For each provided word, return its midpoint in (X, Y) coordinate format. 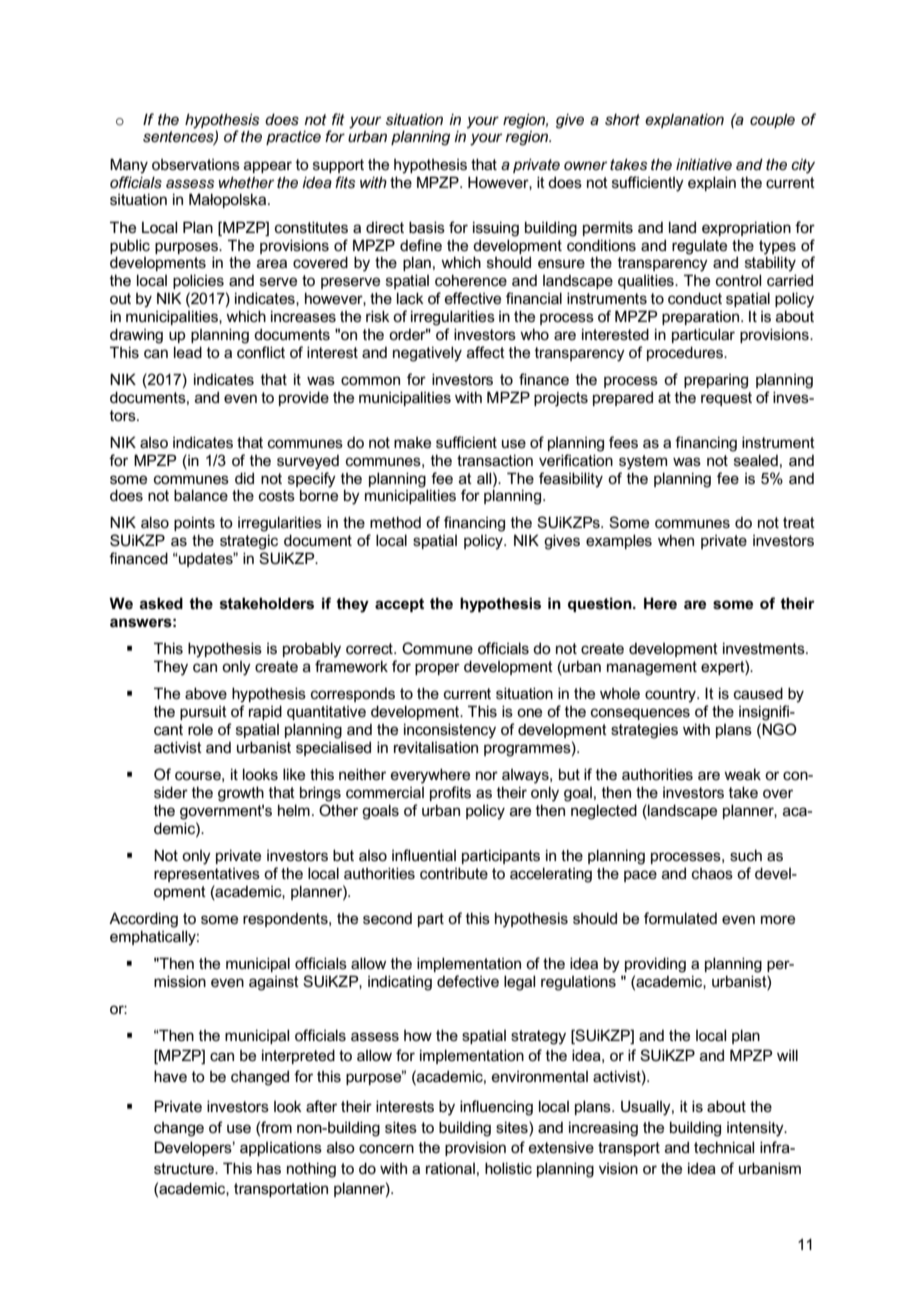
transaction (495, 460)
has (269, 1168)
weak (742, 774)
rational (450, 1168)
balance (201, 495)
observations (196, 164)
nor (487, 775)
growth (241, 794)
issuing (496, 229)
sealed (756, 460)
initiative (704, 164)
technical (724, 1147)
